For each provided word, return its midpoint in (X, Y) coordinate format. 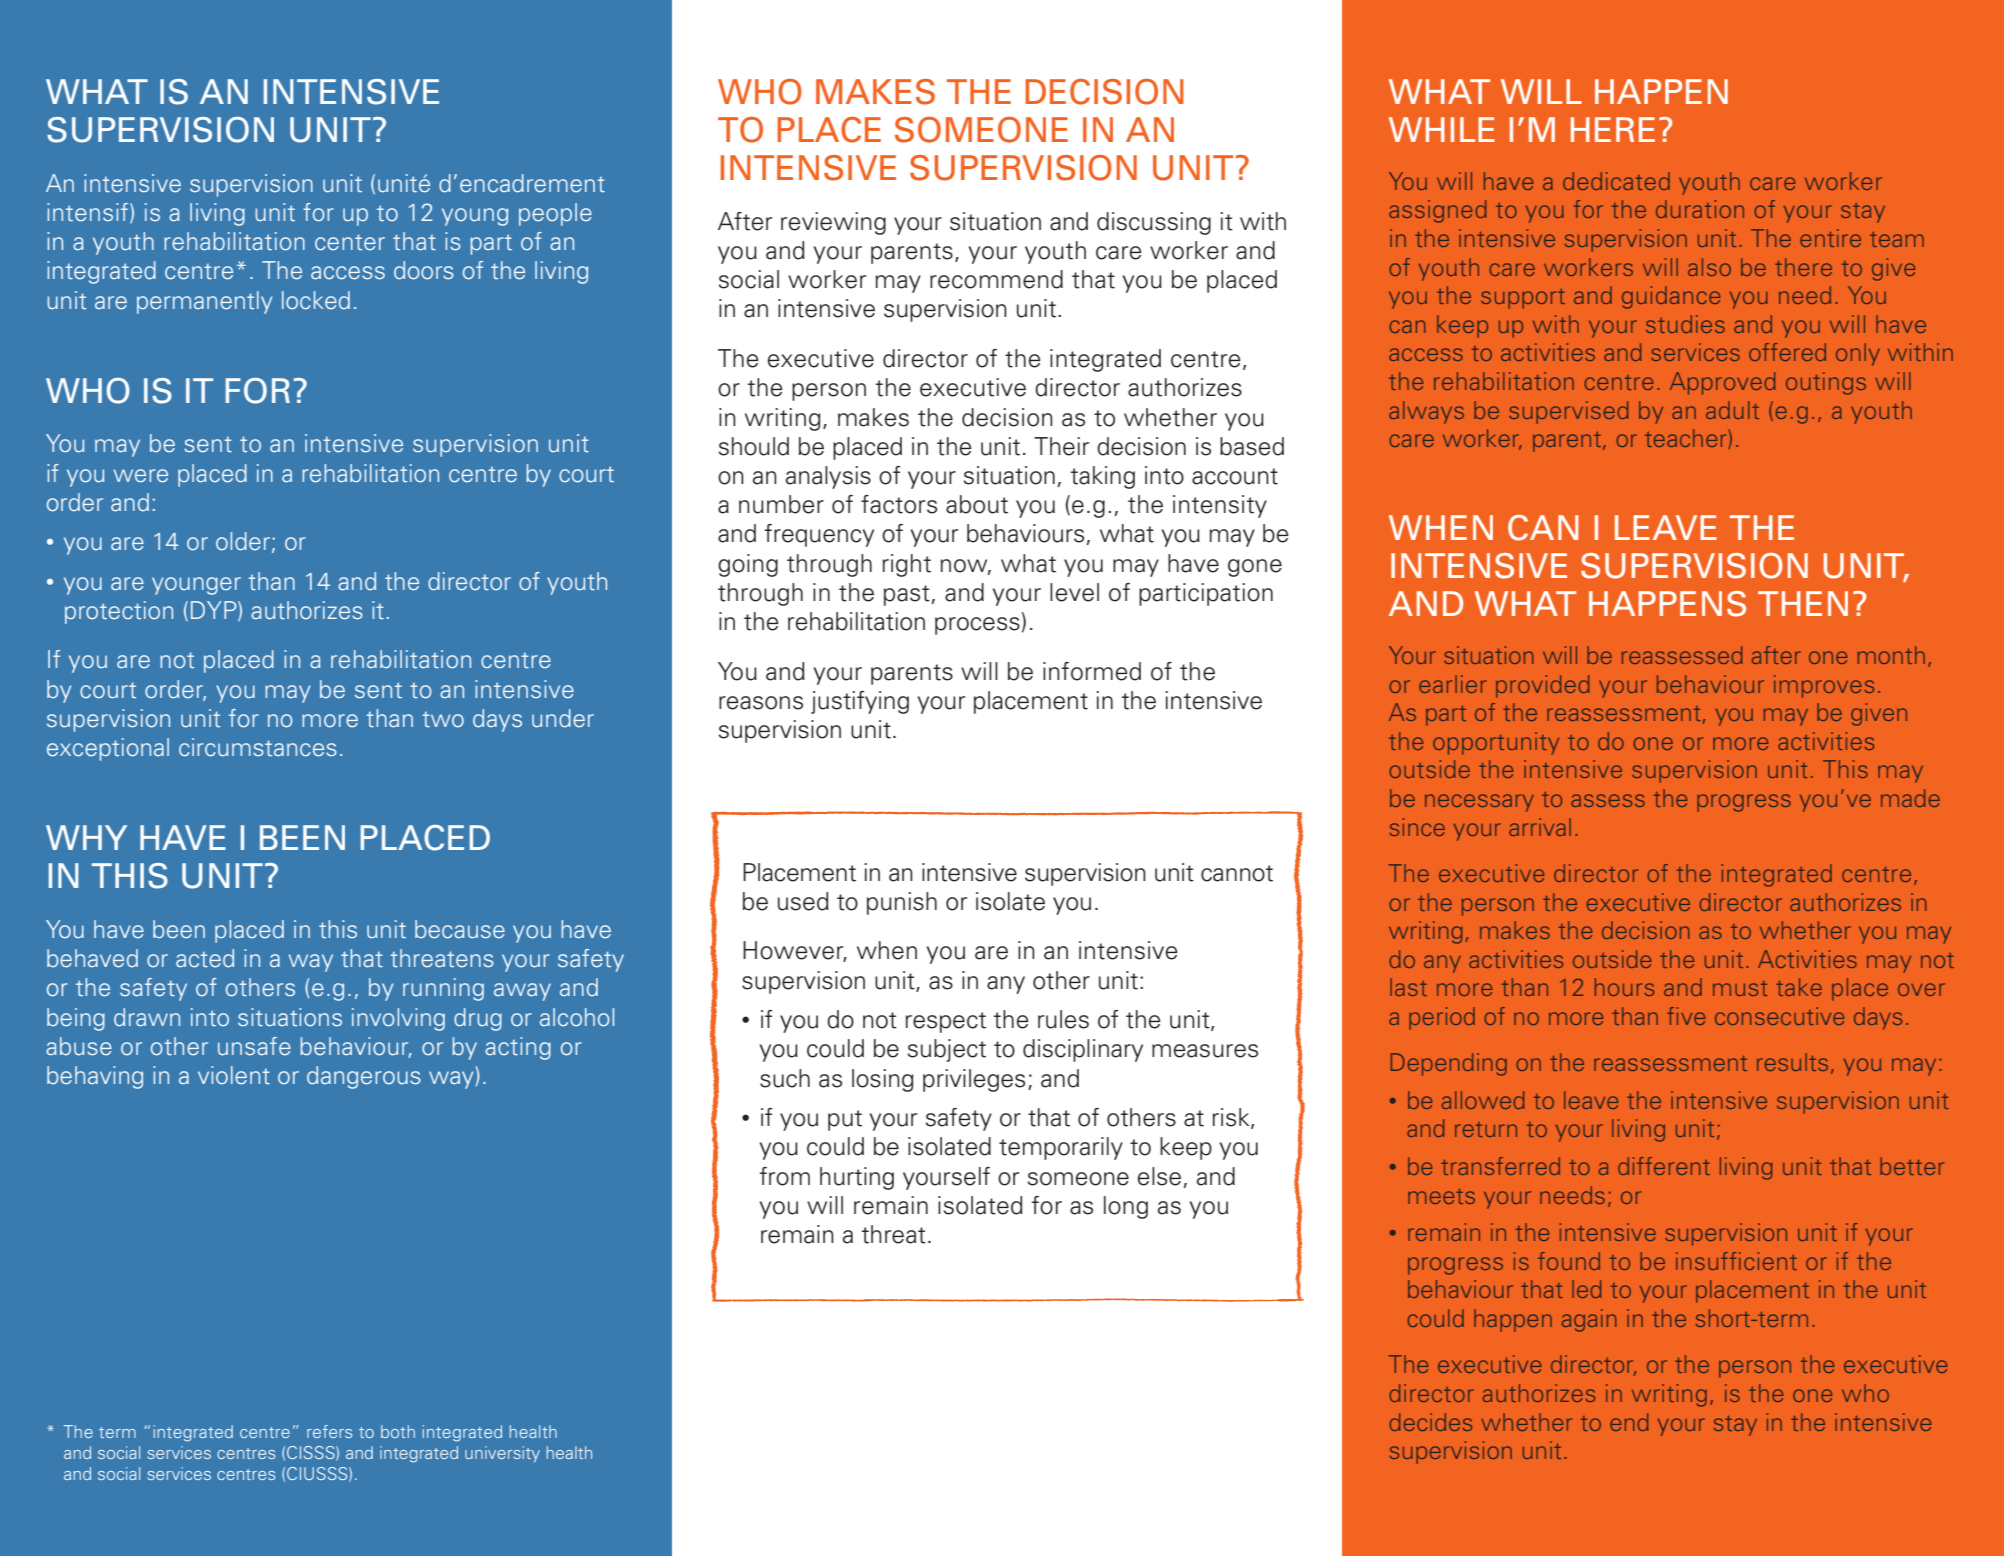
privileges (974, 1080)
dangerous (364, 1077)
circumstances (258, 747)
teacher (1687, 439)
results (1792, 1062)
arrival (1540, 827)
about (977, 504)
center (350, 242)
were (141, 476)
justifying (860, 702)
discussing (1154, 223)
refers (329, 1431)
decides (1430, 1422)
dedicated (1616, 181)
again (1589, 1320)
